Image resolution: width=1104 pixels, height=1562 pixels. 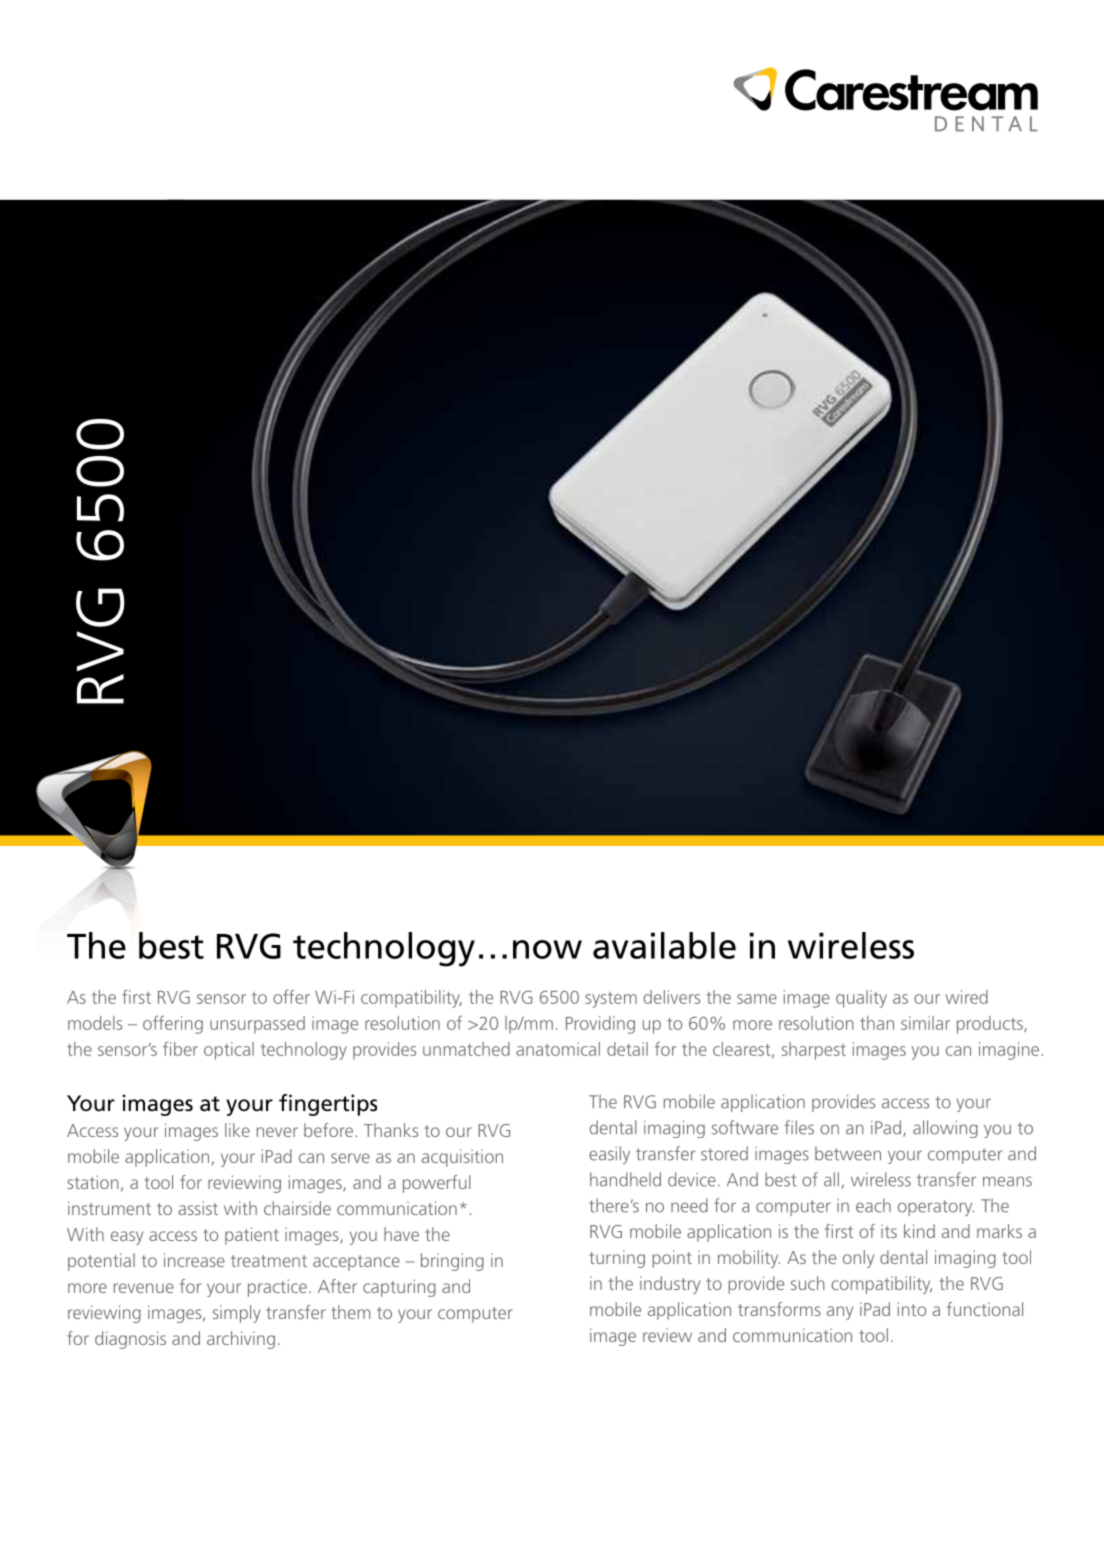 What do you see at coordinates (241, 1340) in the image?
I see `archiving` at bounding box center [241, 1340].
